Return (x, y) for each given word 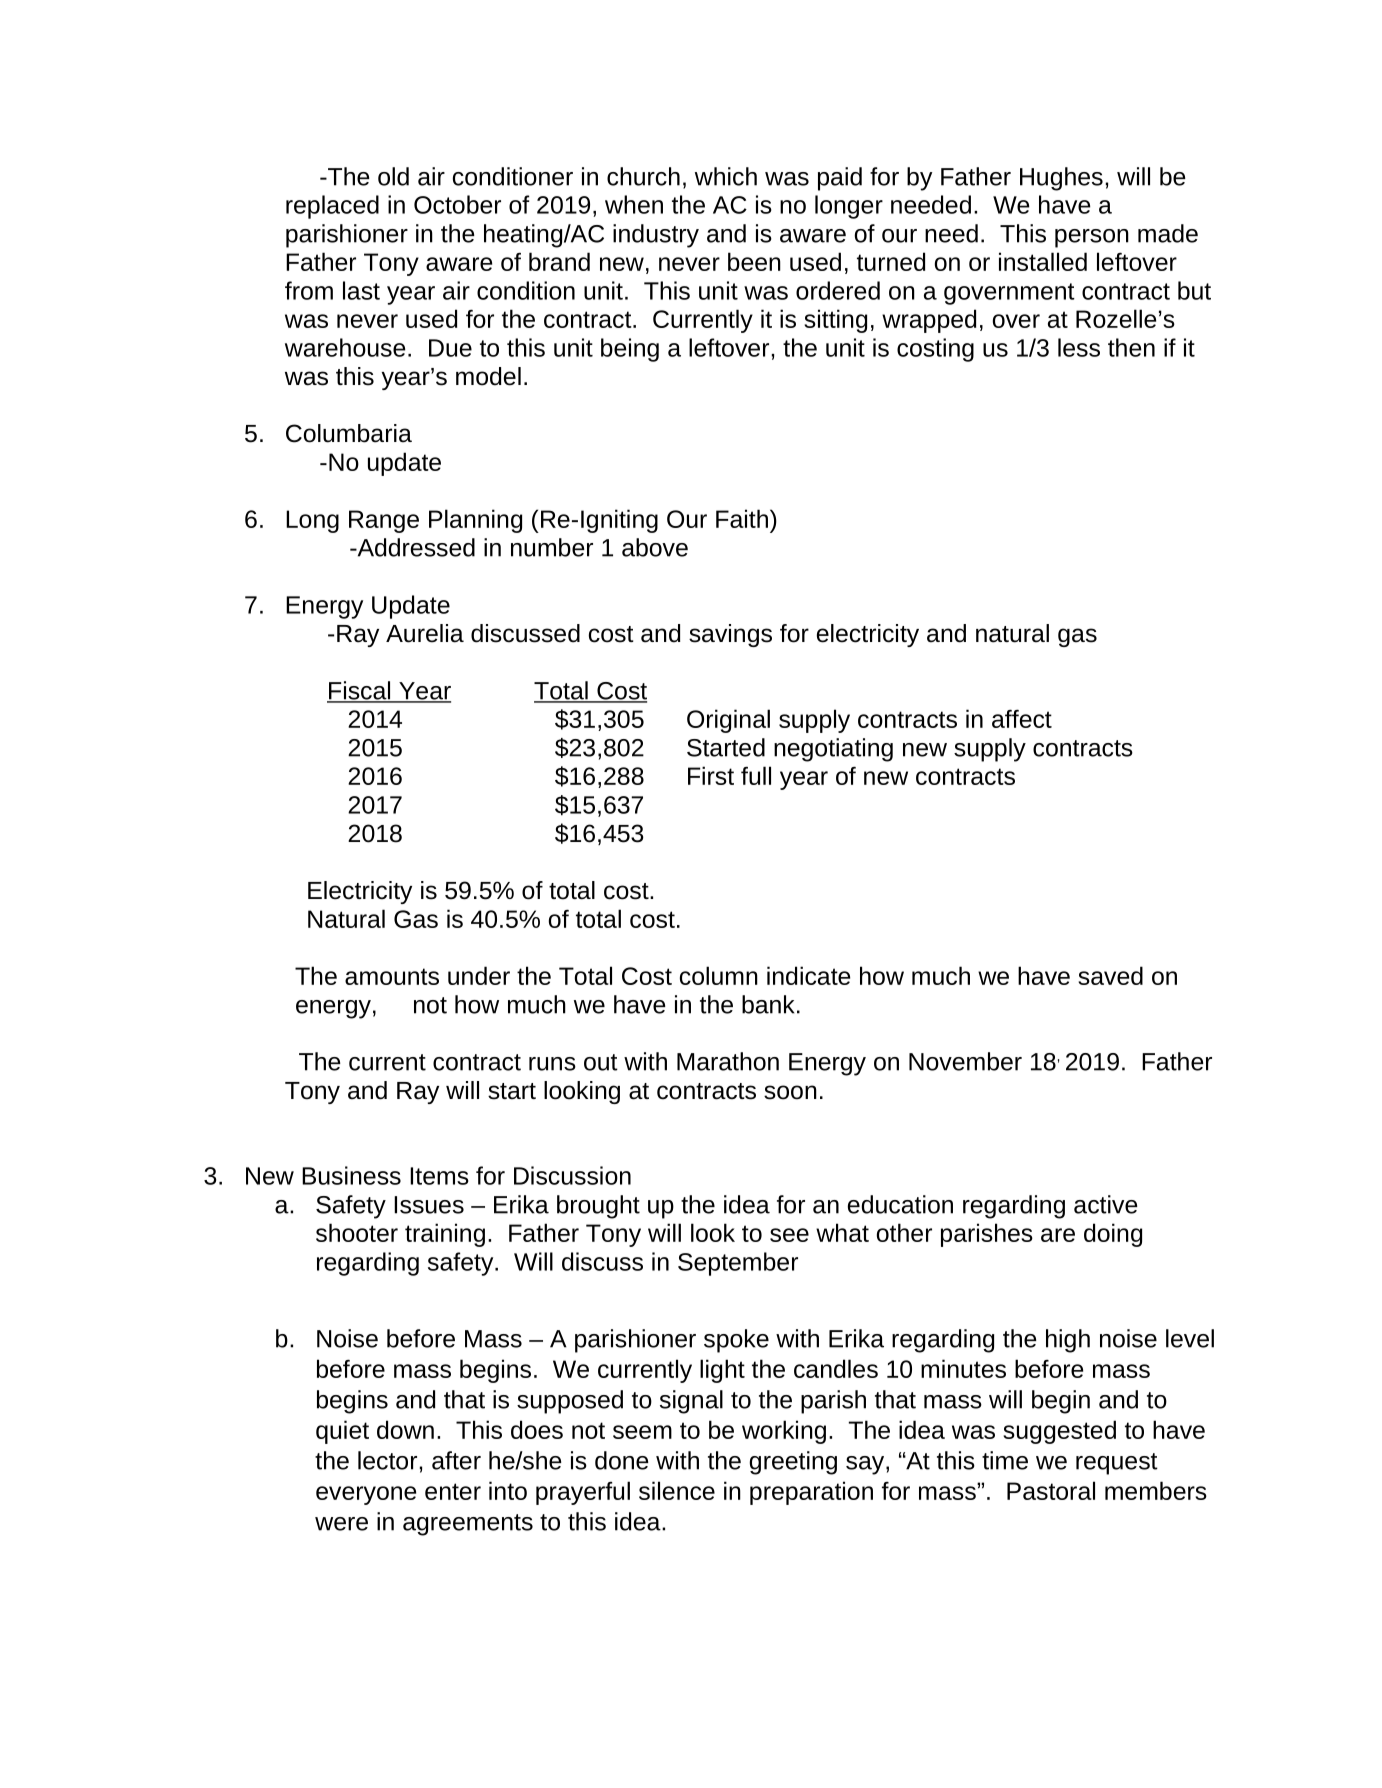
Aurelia (425, 633)
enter (453, 1491)
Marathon (728, 1061)
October (457, 204)
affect (1022, 718)
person (1092, 238)
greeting (793, 1463)
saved (1110, 975)
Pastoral (1051, 1490)
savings (730, 635)
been (754, 261)
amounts (392, 976)
